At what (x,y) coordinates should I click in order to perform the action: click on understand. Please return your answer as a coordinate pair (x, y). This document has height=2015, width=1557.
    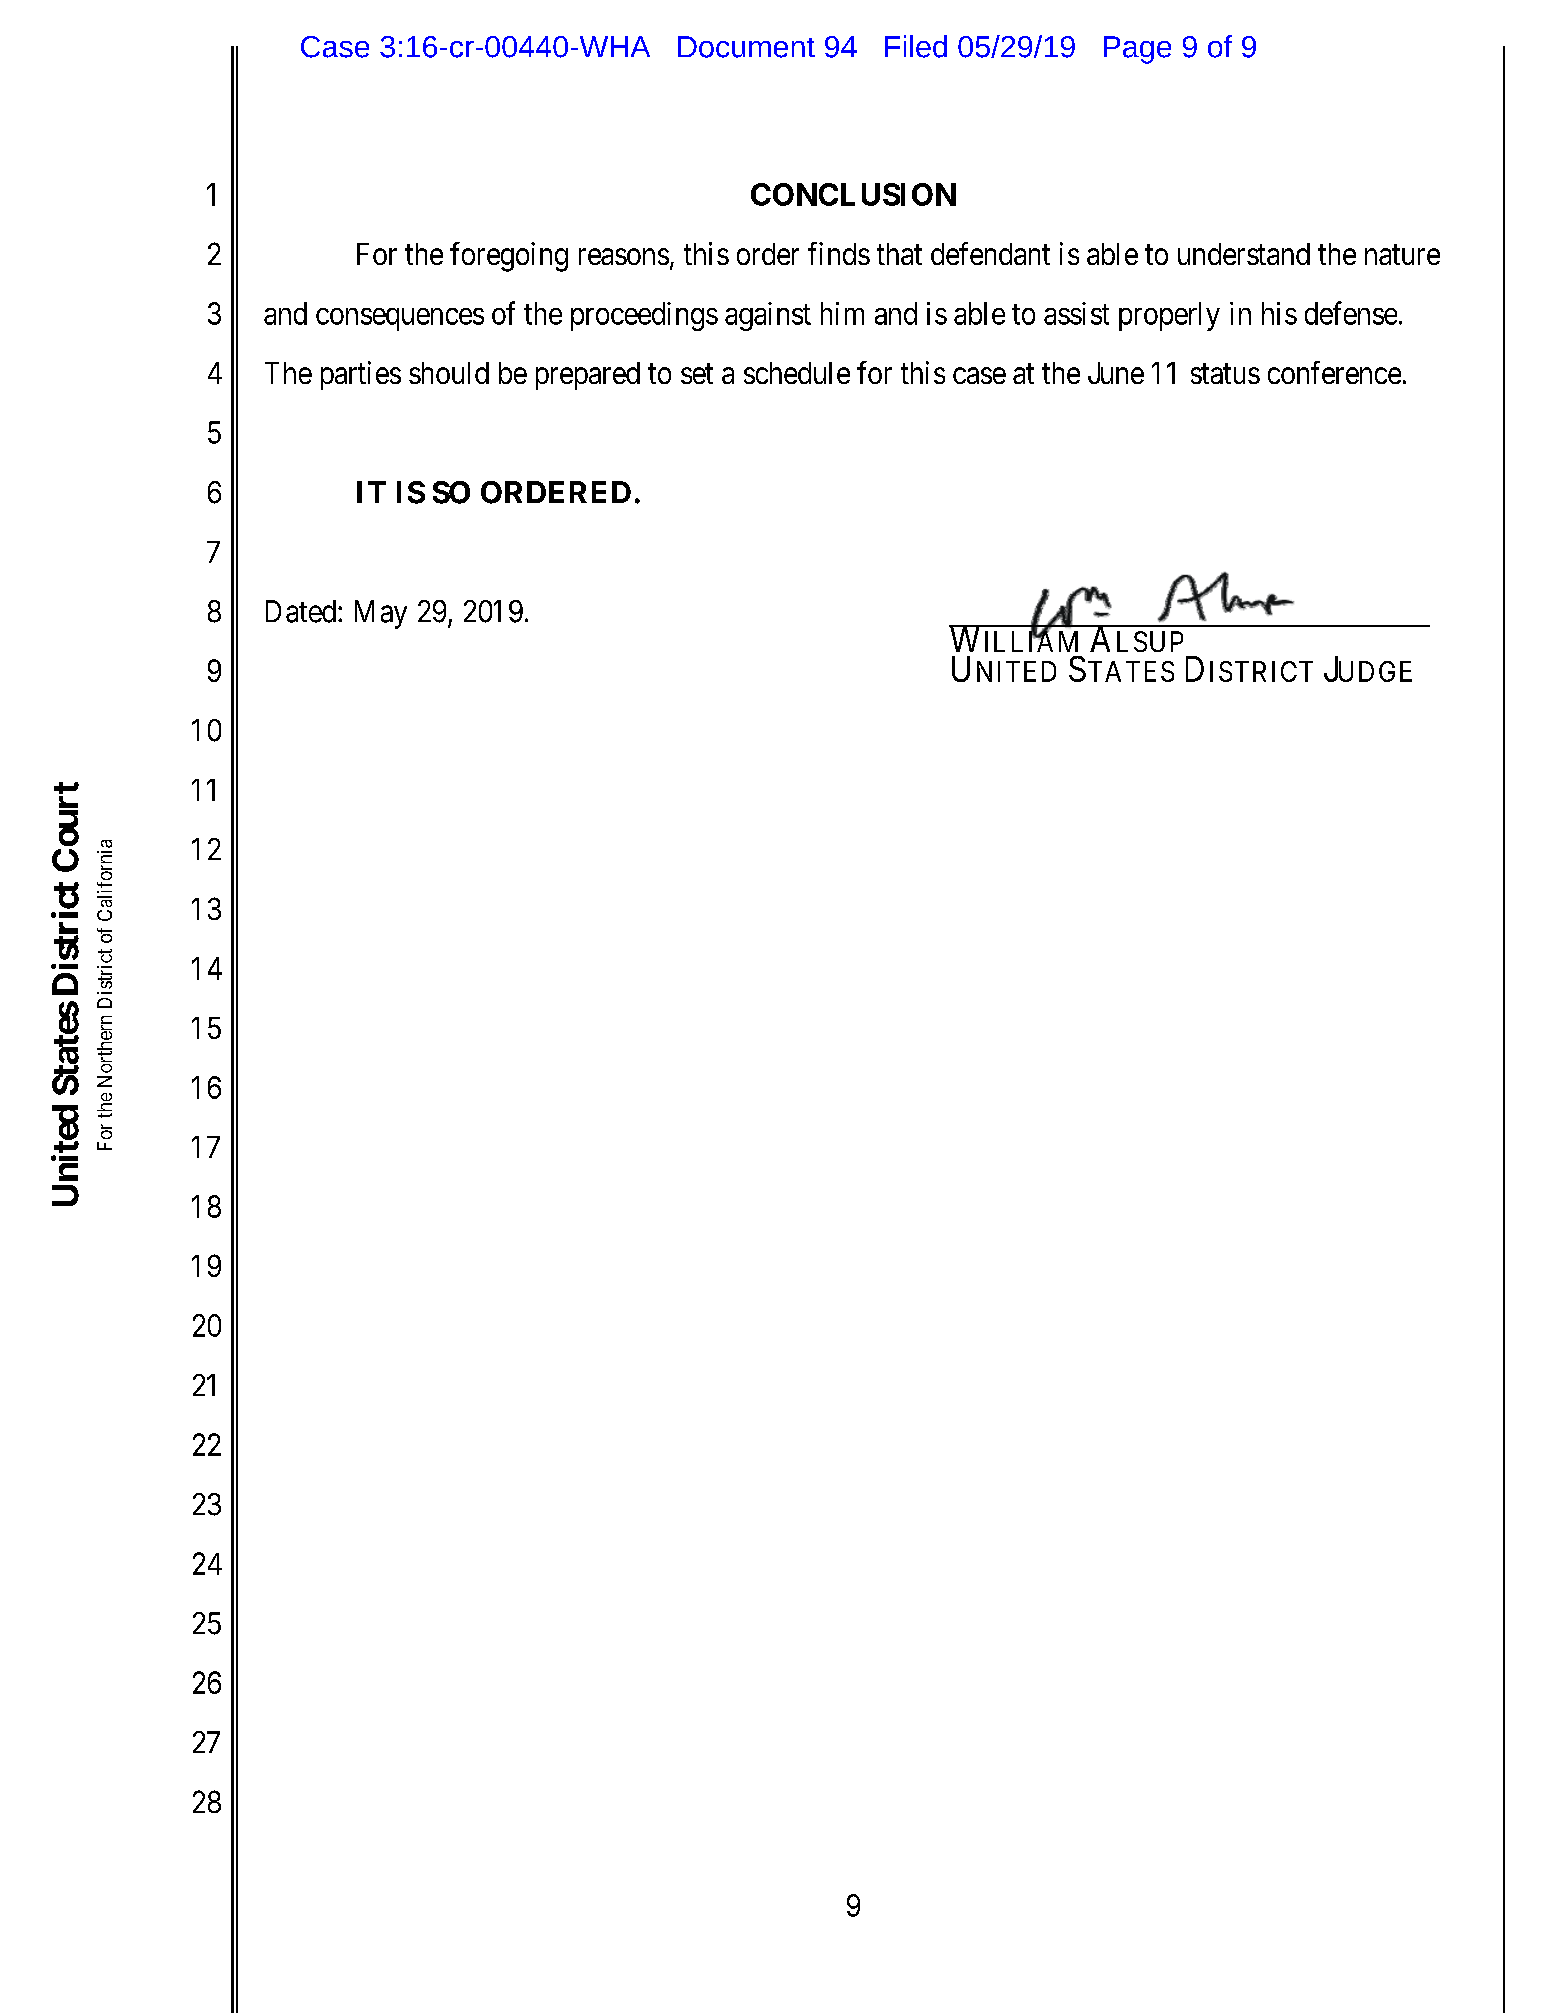
    Looking at the image, I should click on (1244, 254).
